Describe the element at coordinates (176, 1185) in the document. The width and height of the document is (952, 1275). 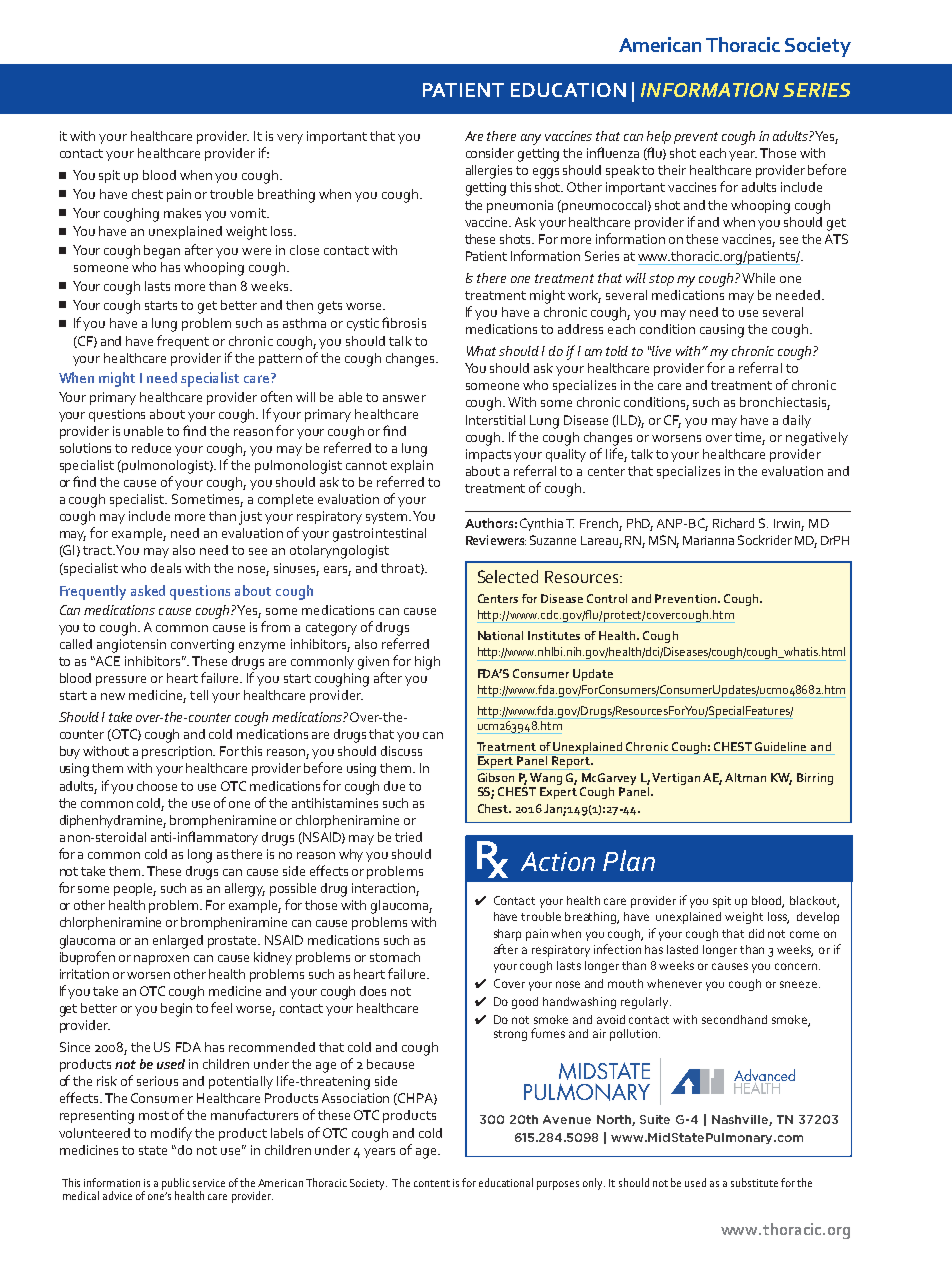
I see `public` at that location.
